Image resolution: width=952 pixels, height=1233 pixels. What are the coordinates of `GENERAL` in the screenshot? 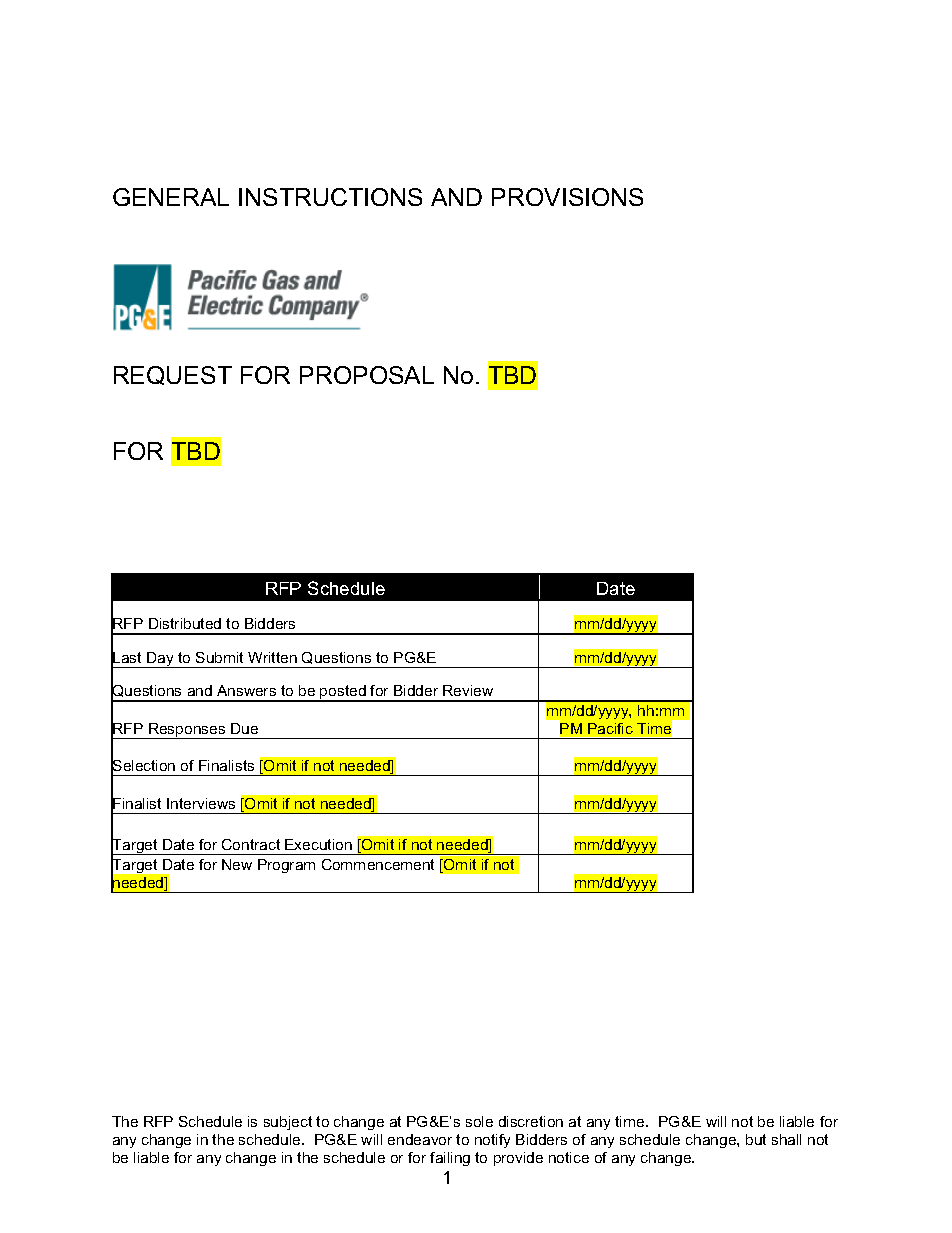 It's located at (171, 197).
